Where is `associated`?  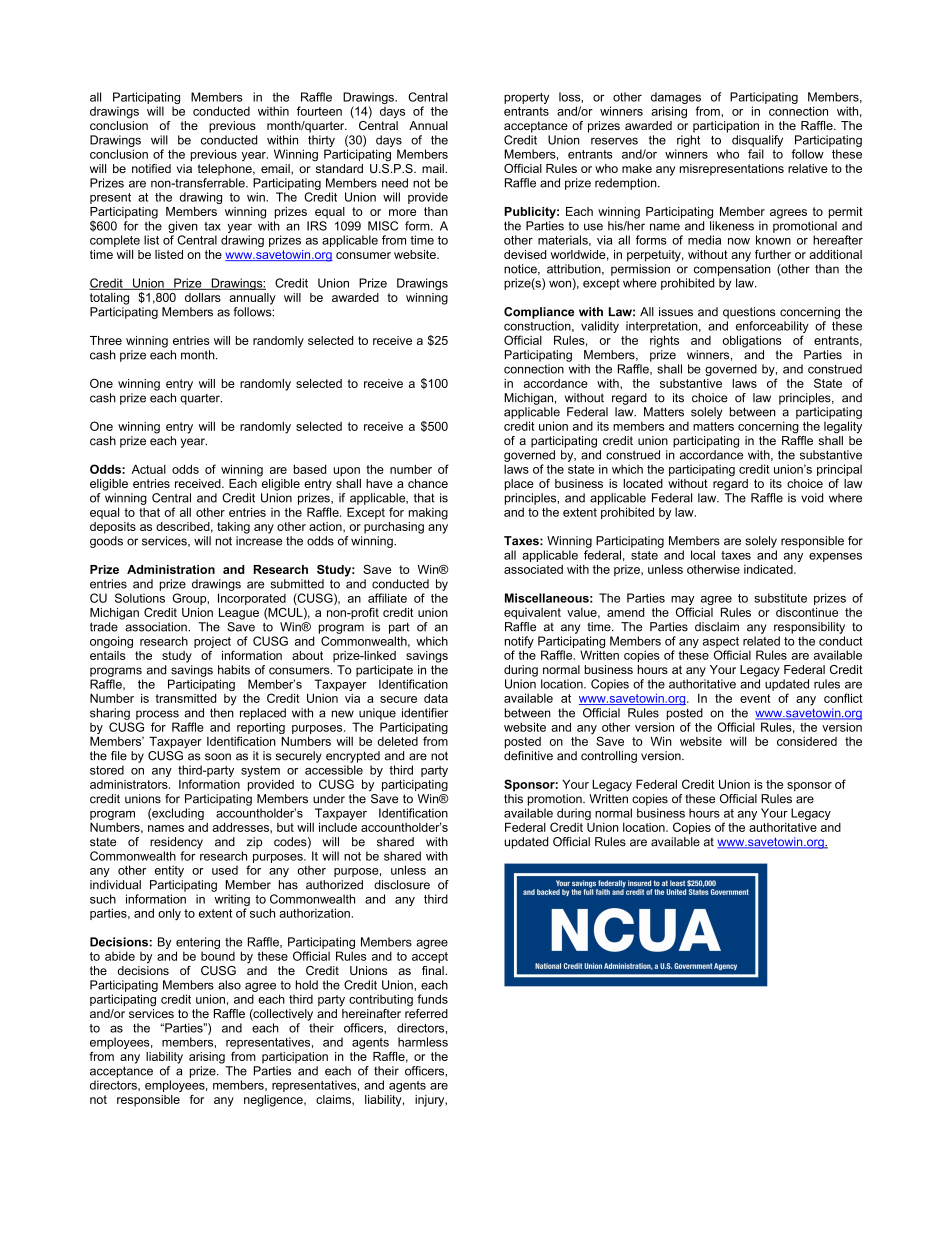
associated is located at coordinates (533, 569).
